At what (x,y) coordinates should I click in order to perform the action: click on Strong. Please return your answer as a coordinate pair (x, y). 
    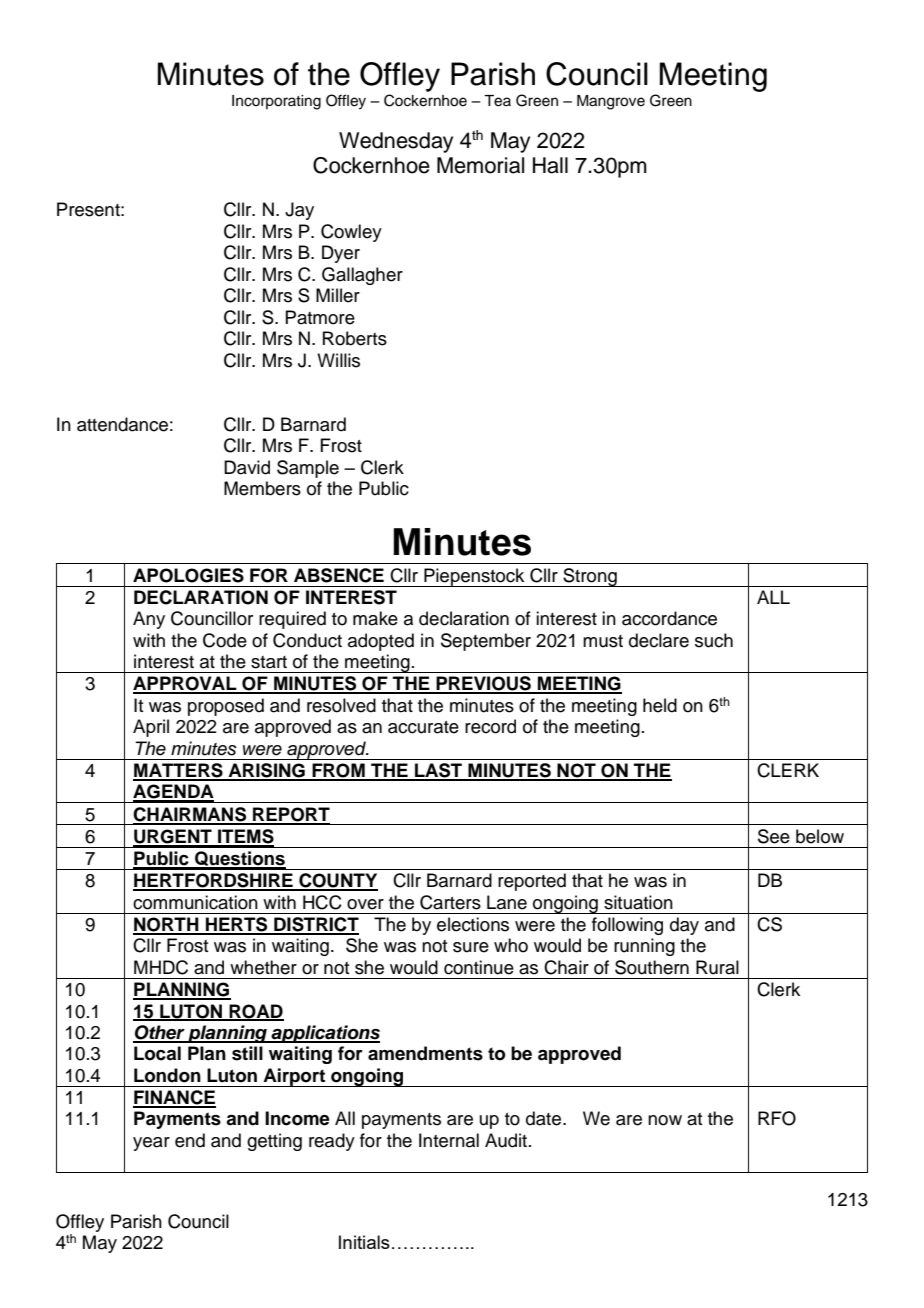
    Looking at the image, I should click on (590, 577).
